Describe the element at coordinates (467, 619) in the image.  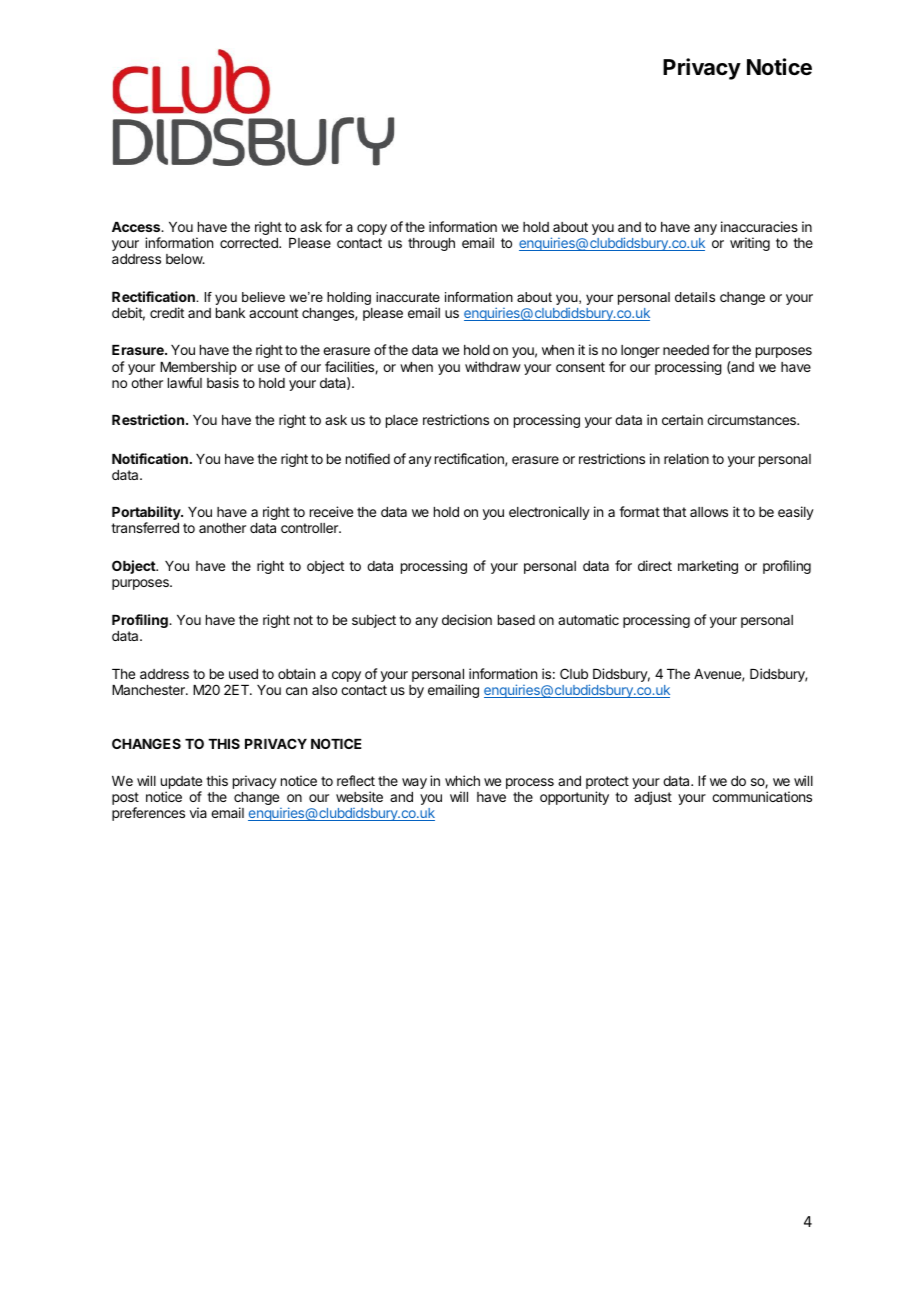
I see `decision` at that location.
